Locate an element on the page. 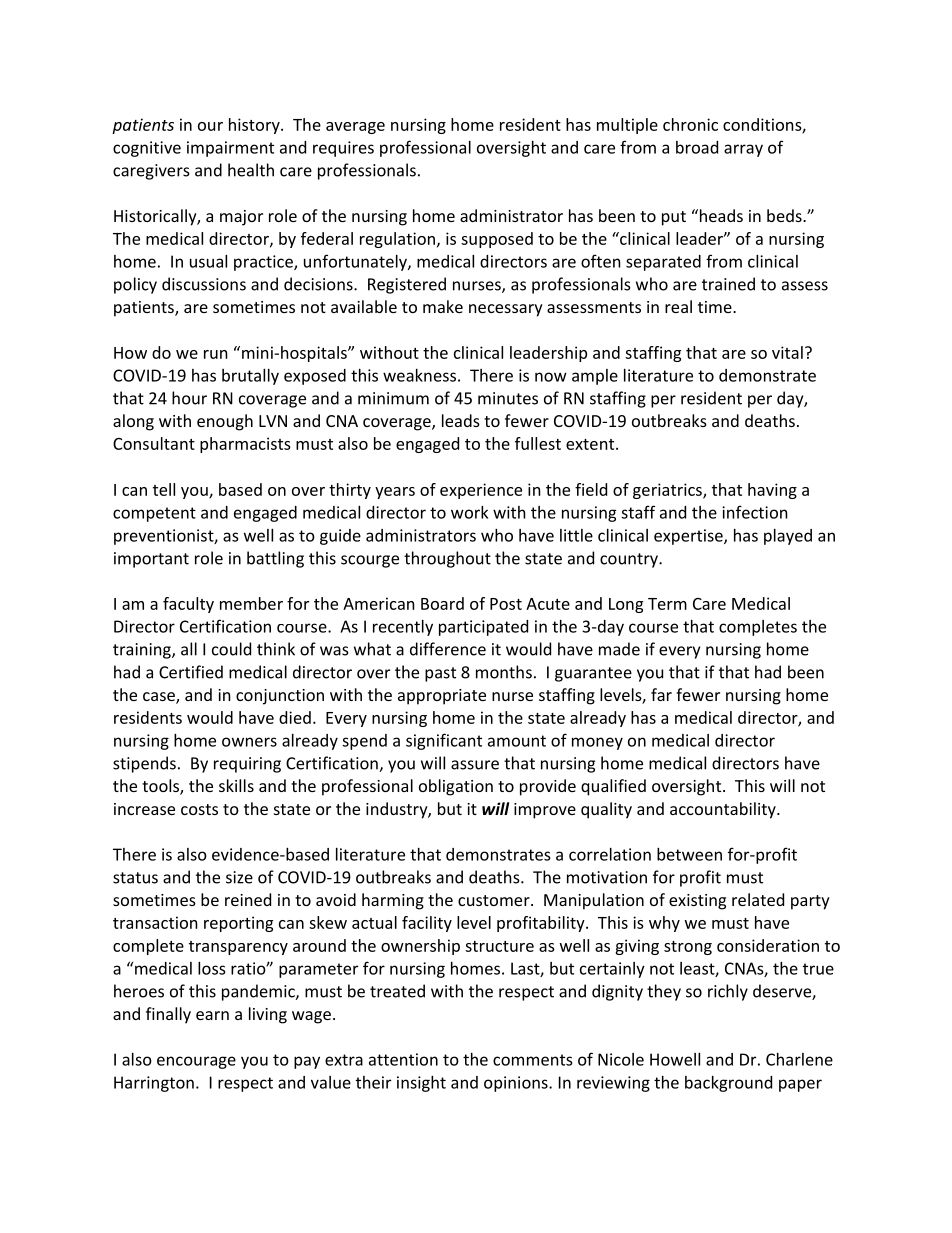 The width and height of the image is (952, 1233). appropriate is located at coordinates (442, 697).
